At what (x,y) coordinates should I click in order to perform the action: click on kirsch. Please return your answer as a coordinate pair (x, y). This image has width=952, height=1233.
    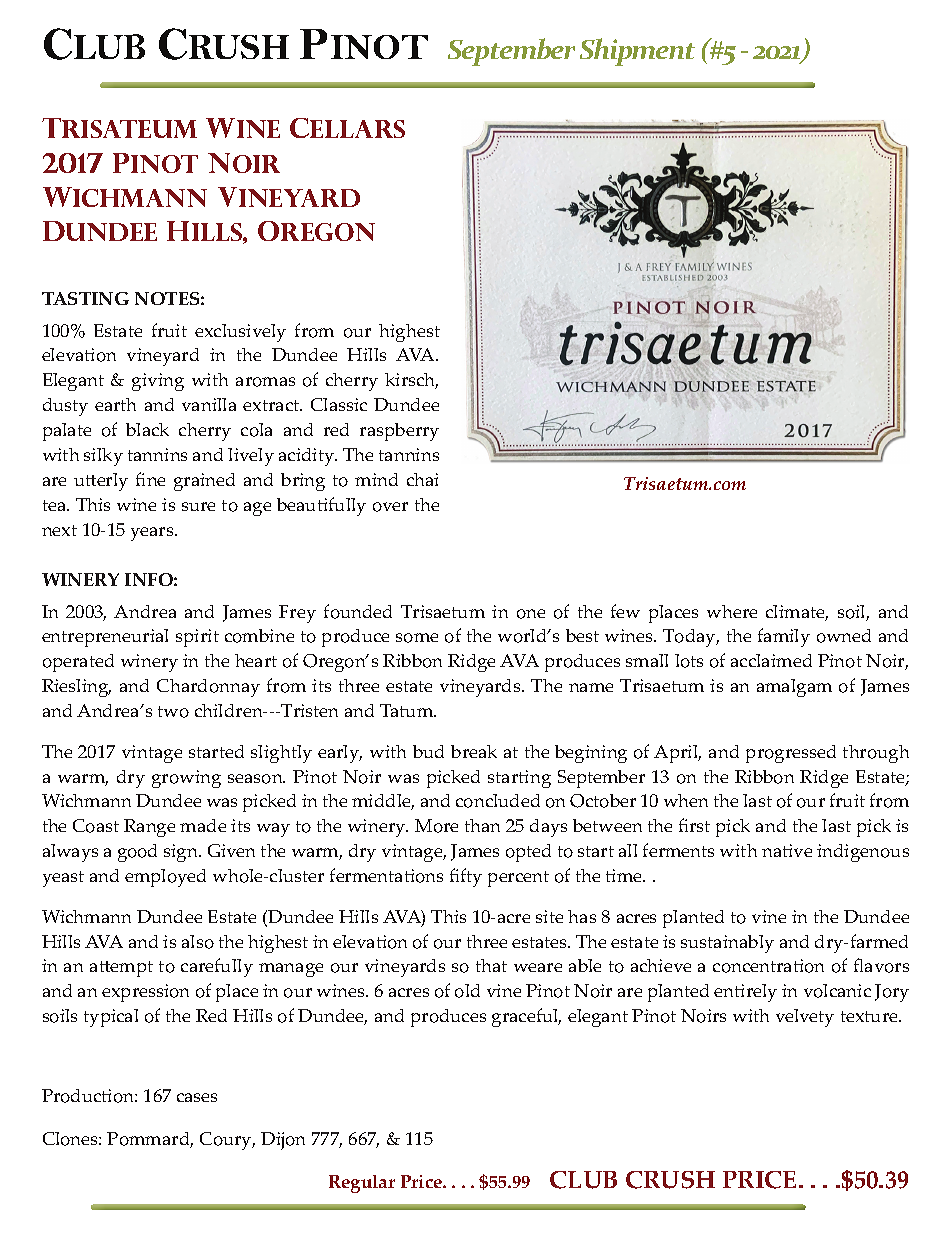
    Looking at the image, I should click on (411, 381).
